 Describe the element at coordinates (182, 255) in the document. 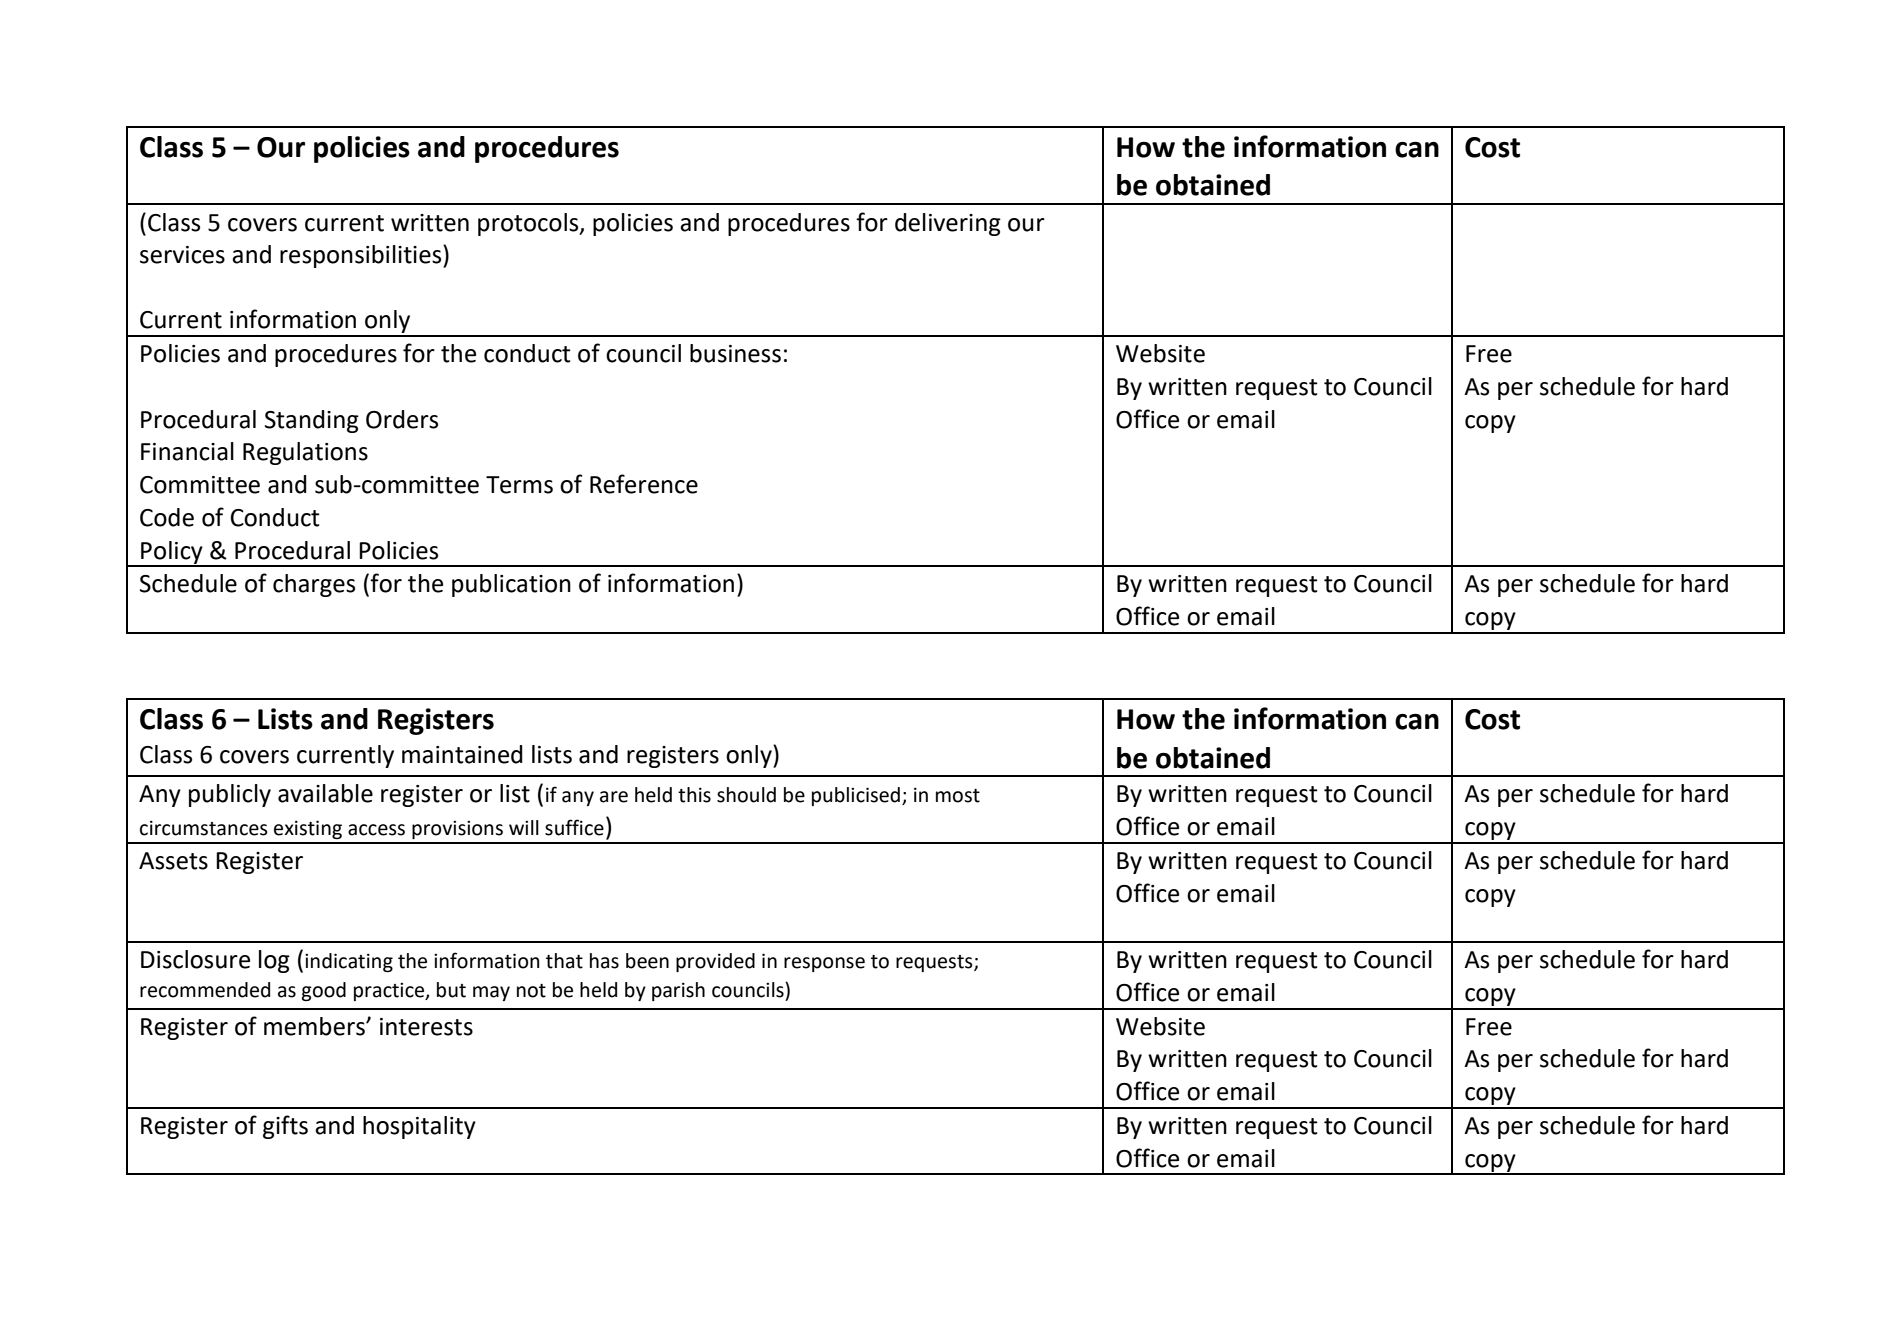

I see `services` at that location.
